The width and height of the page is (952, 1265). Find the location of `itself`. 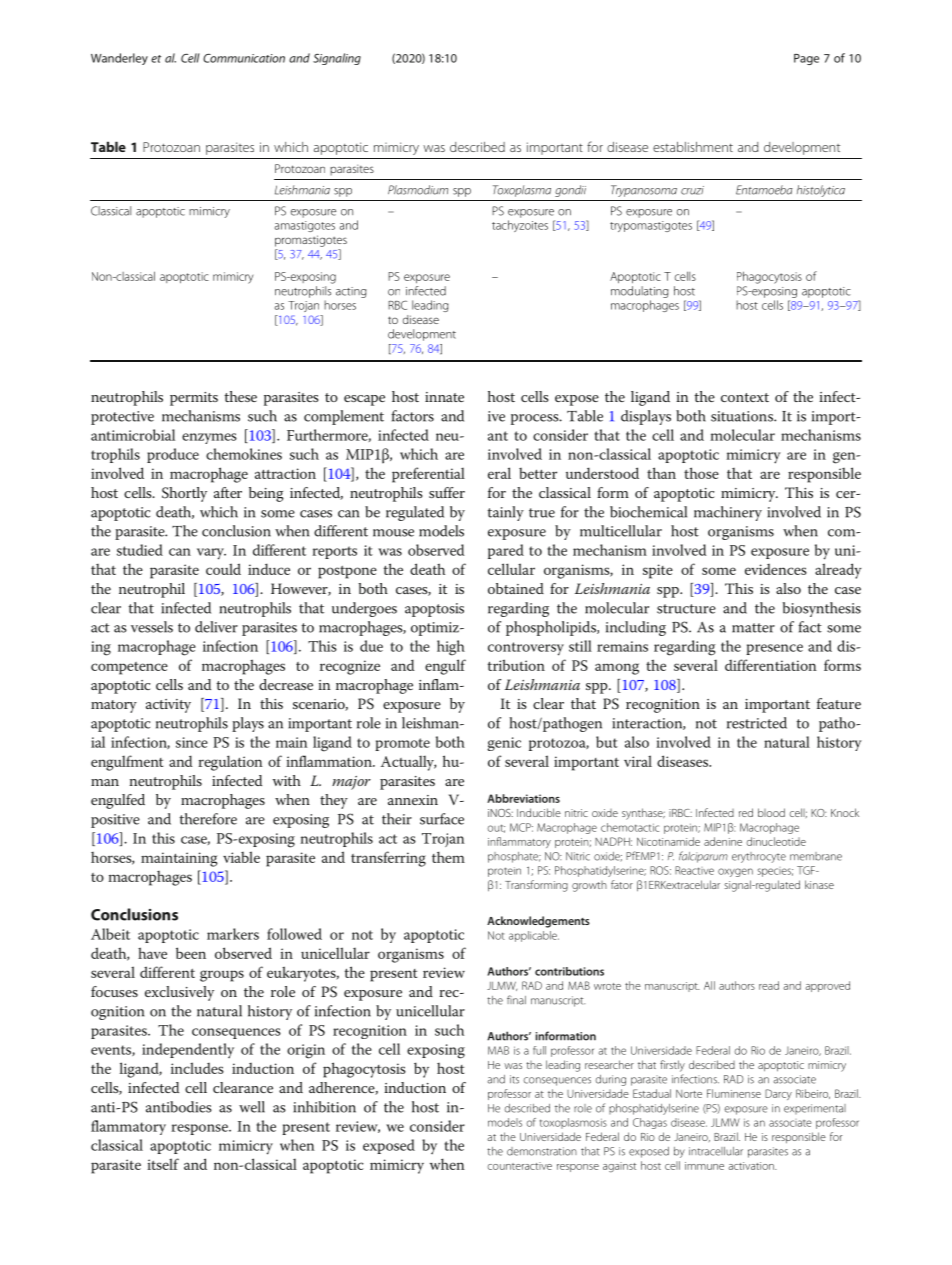

itself is located at coordinates (163, 1164).
